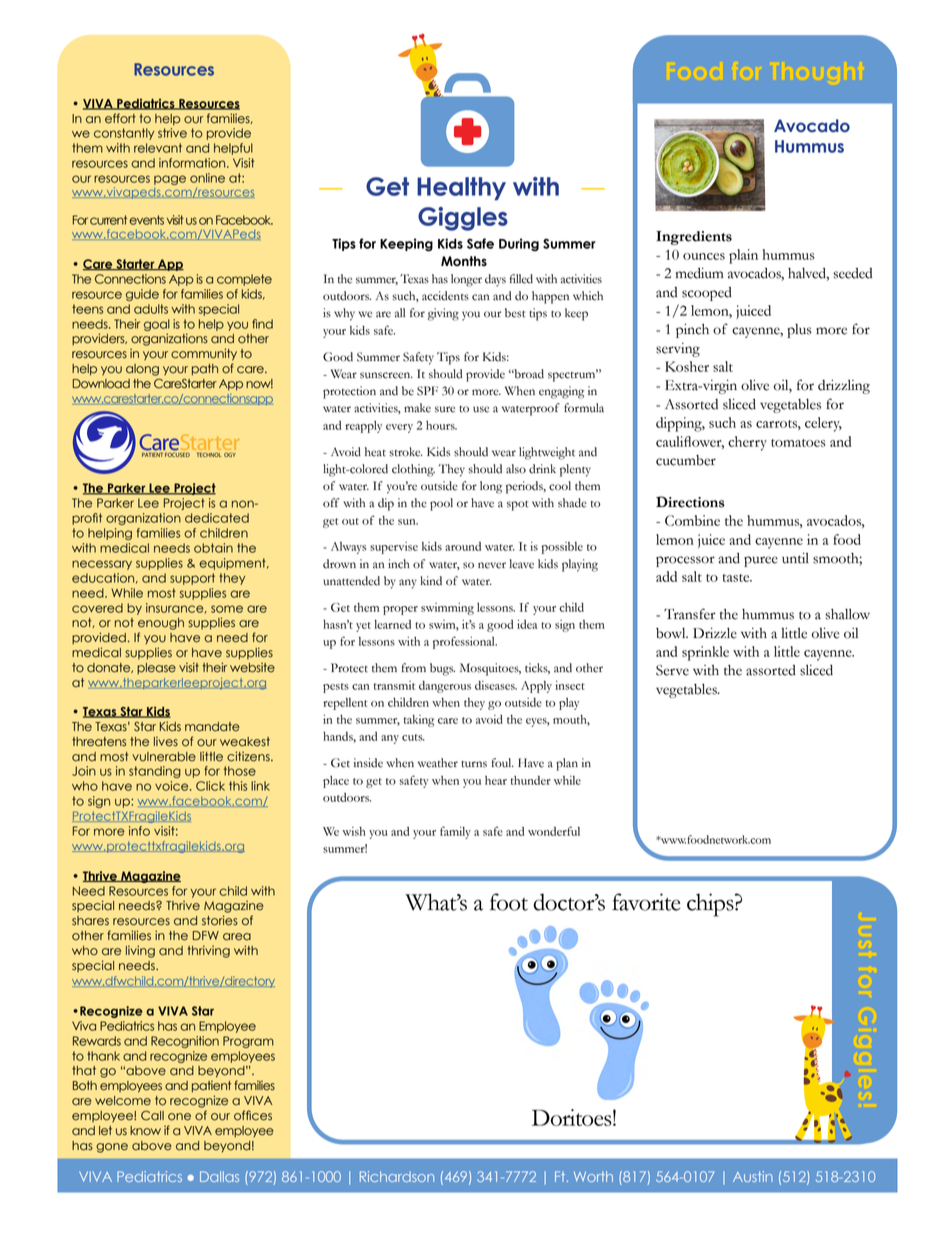 This image has width=952, height=1233. Describe the element at coordinates (753, 1176) in the image. I see `Austin` at that location.
